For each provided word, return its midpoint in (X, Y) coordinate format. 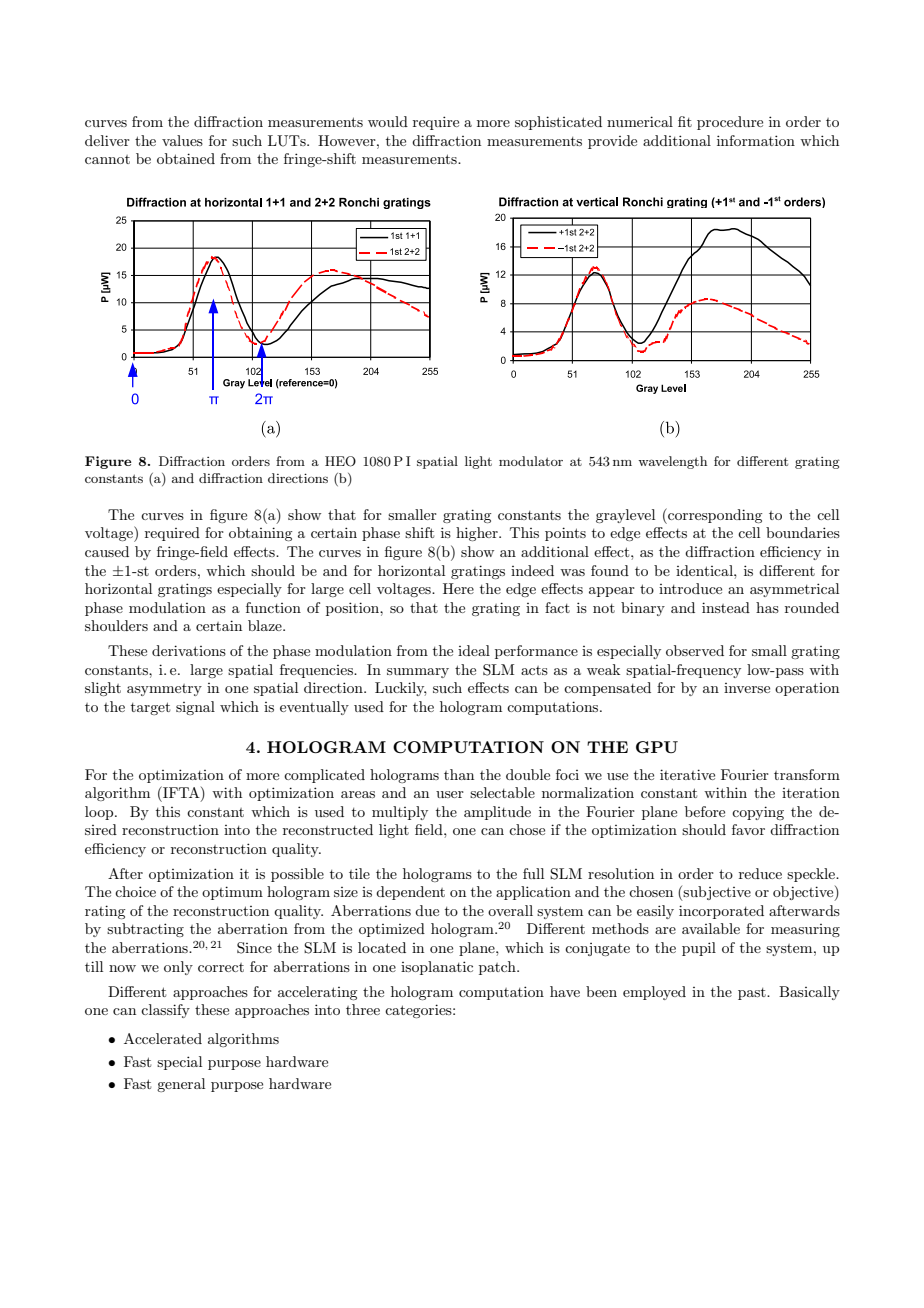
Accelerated (163, 1038)
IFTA (181, 793)
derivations (189, 650)
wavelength (672, 462)
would (388, 121)
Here (458, 588)
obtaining (260, 534)
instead (726, 607)
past (753, 994)
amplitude (497, 813)
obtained (186, 158)
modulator (531, 461)
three (363, 1009)
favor (748, 829)
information (756, 140)
